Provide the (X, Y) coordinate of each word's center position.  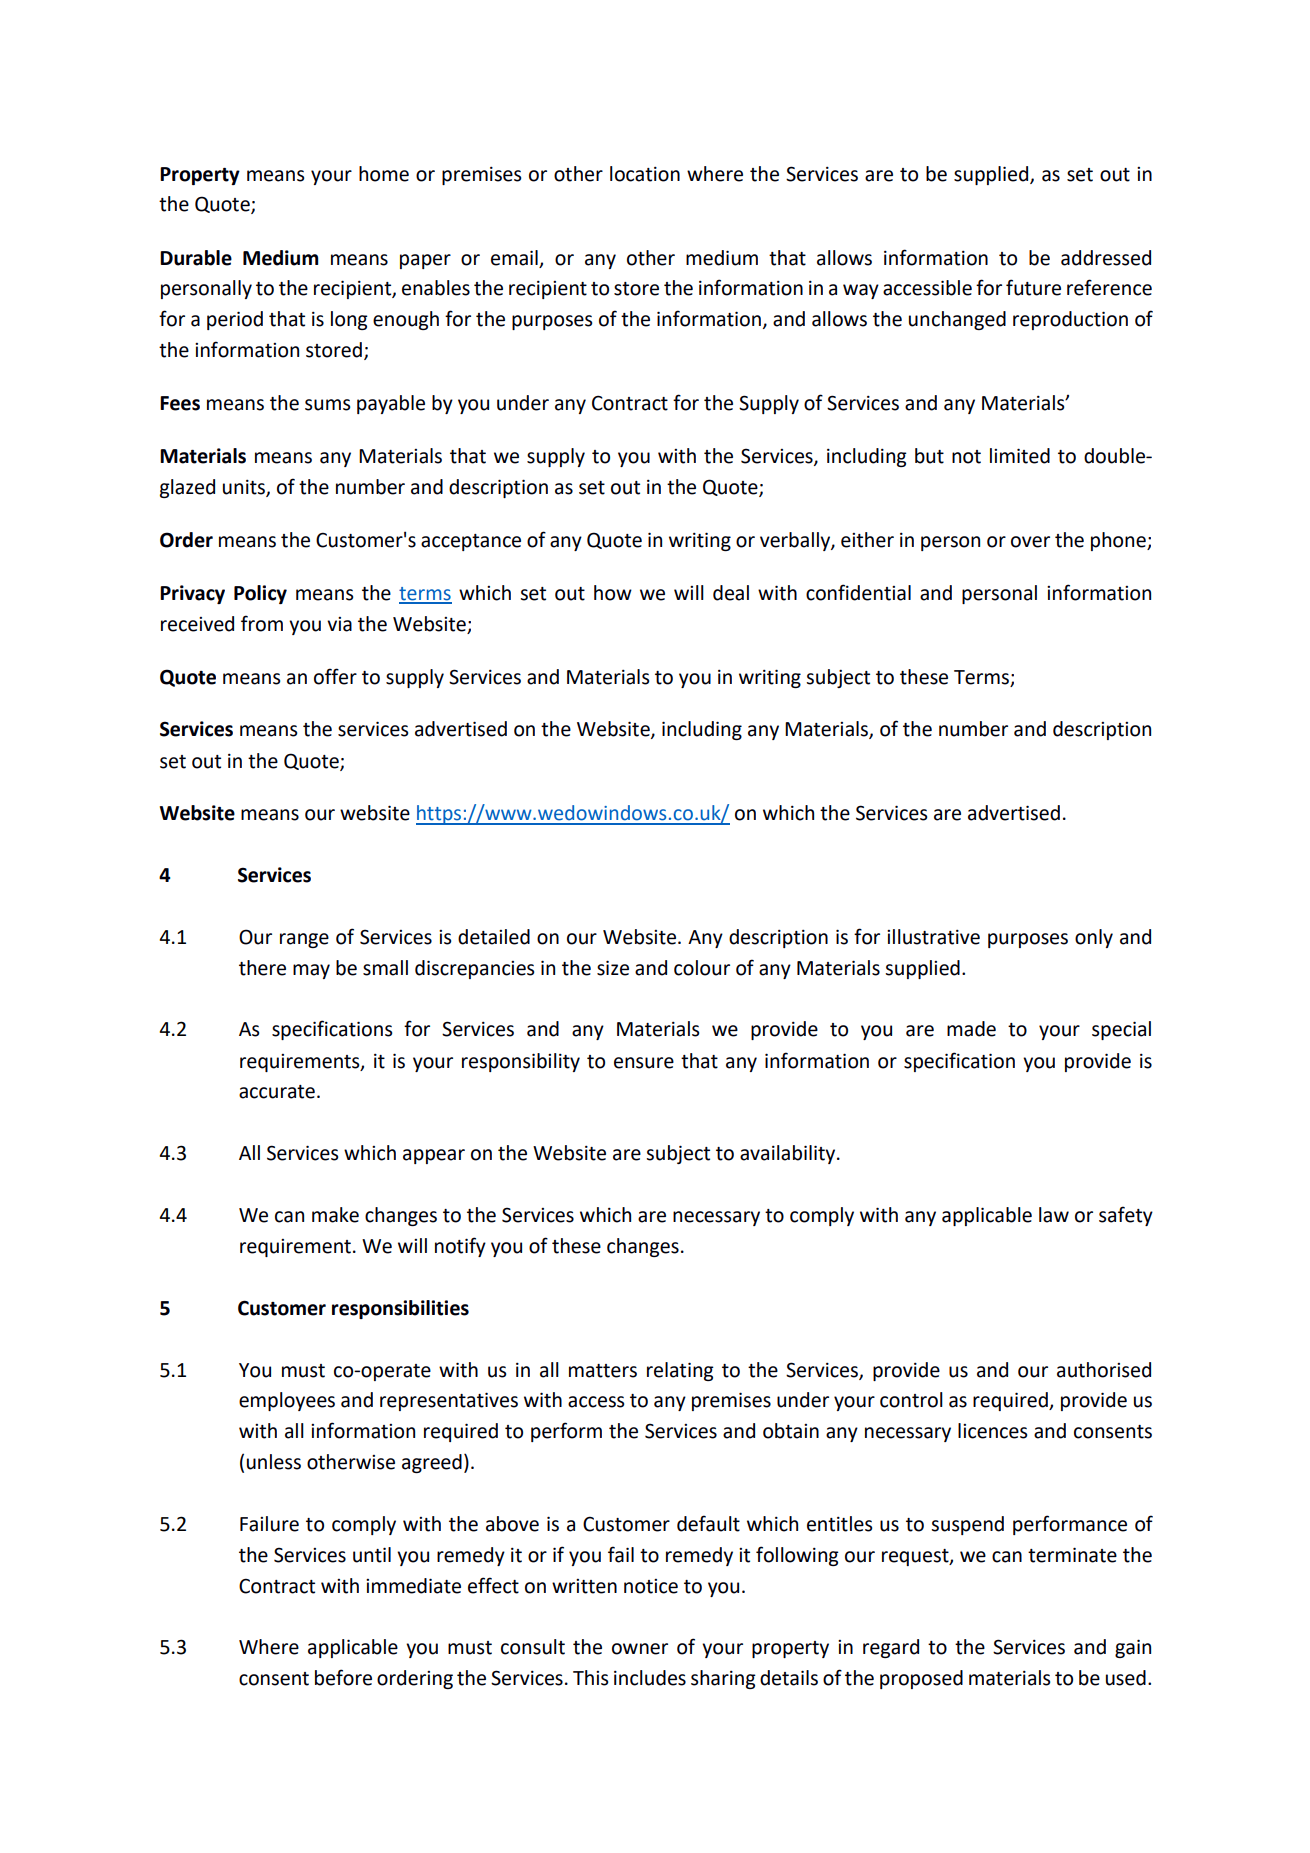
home (384, 174)
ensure (644, 1063)
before (343, 1677)
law (1054, 1215)
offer (335, 676)
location (645, 174)
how (613, 593)
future (1033, 287)
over (1030, 542)
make (335, 1215)
